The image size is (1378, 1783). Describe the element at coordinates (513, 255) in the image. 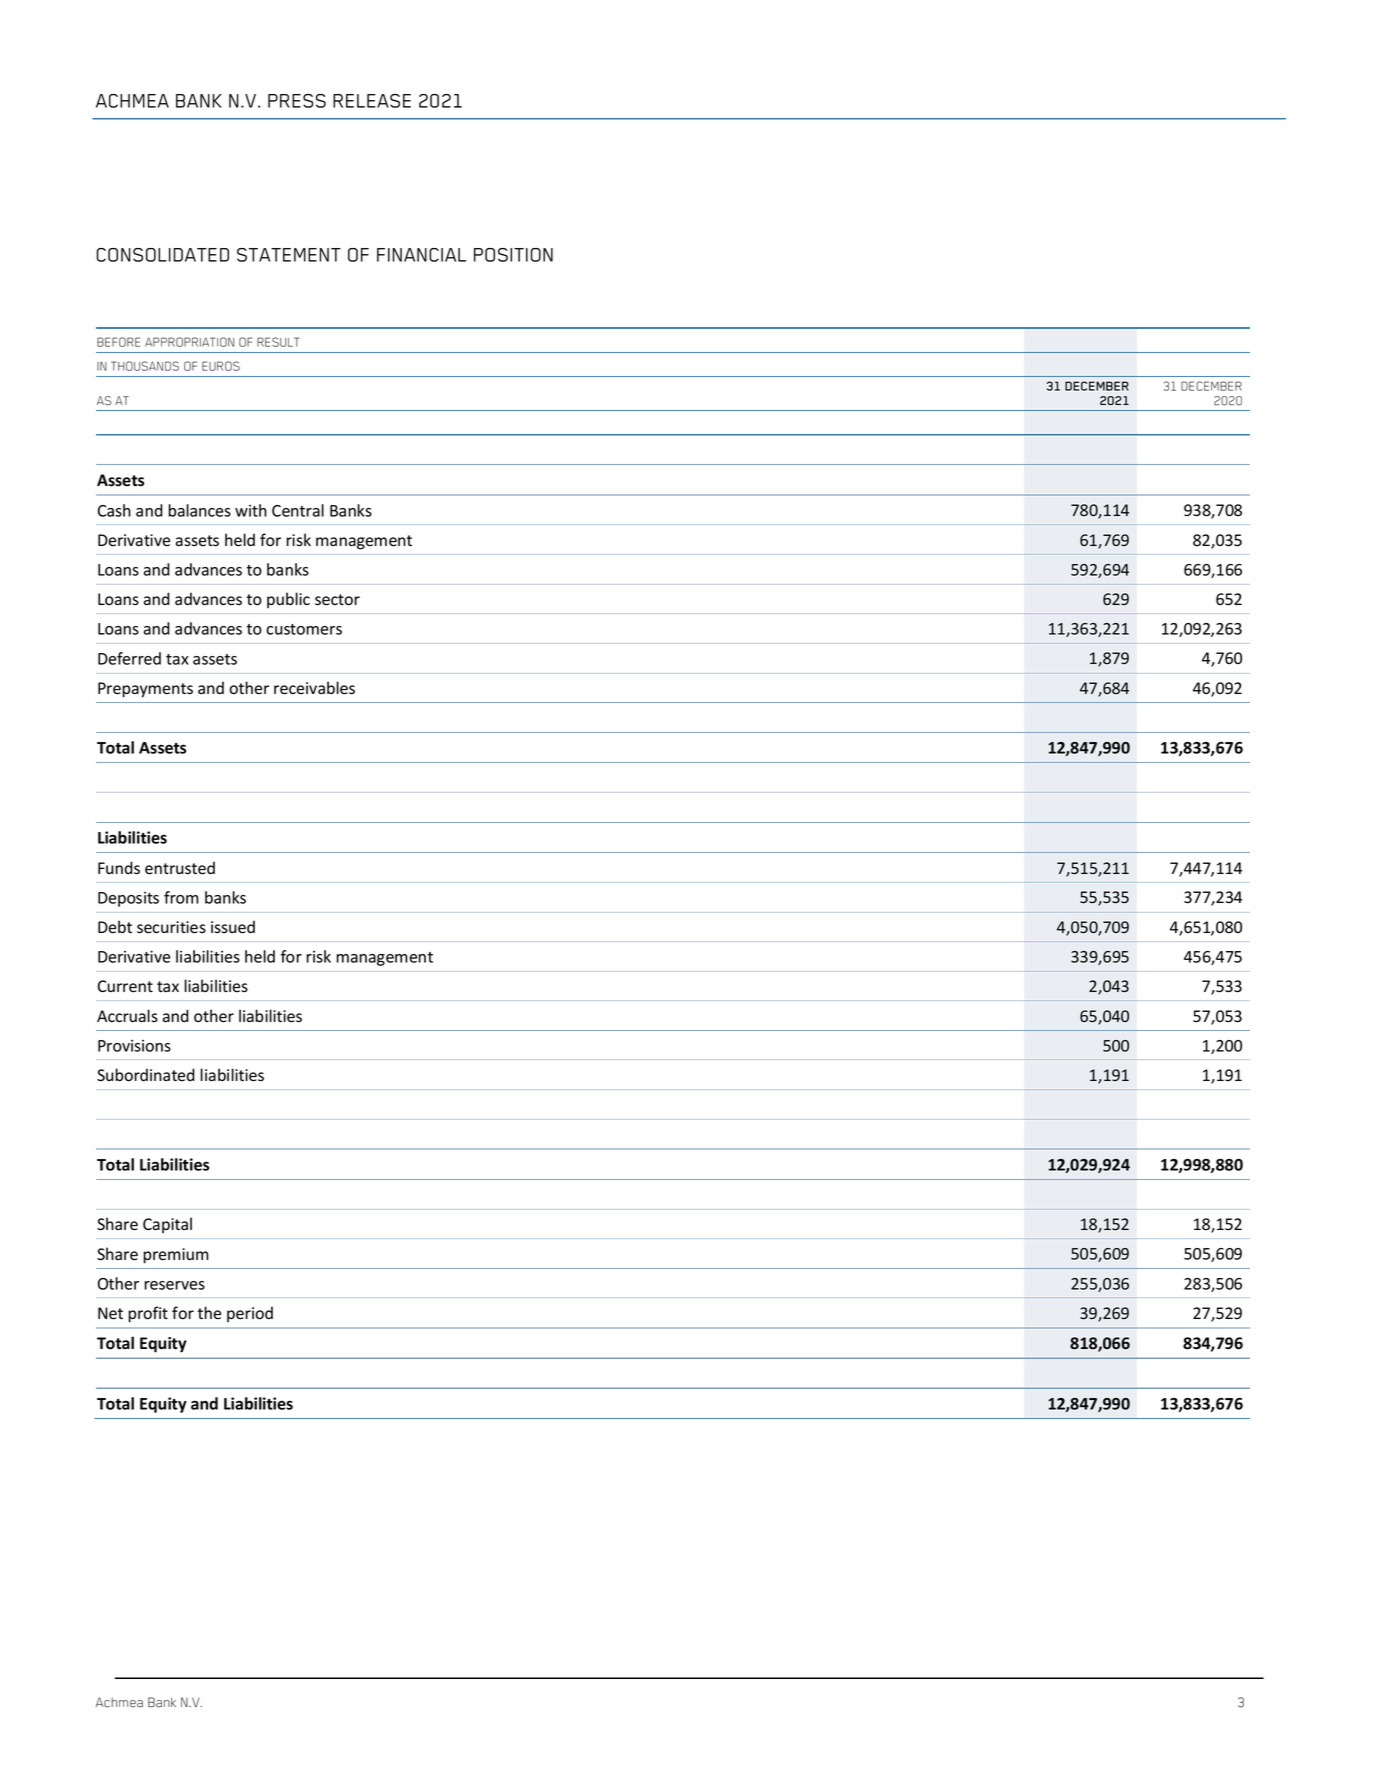

I see `POSITION` at that location.
